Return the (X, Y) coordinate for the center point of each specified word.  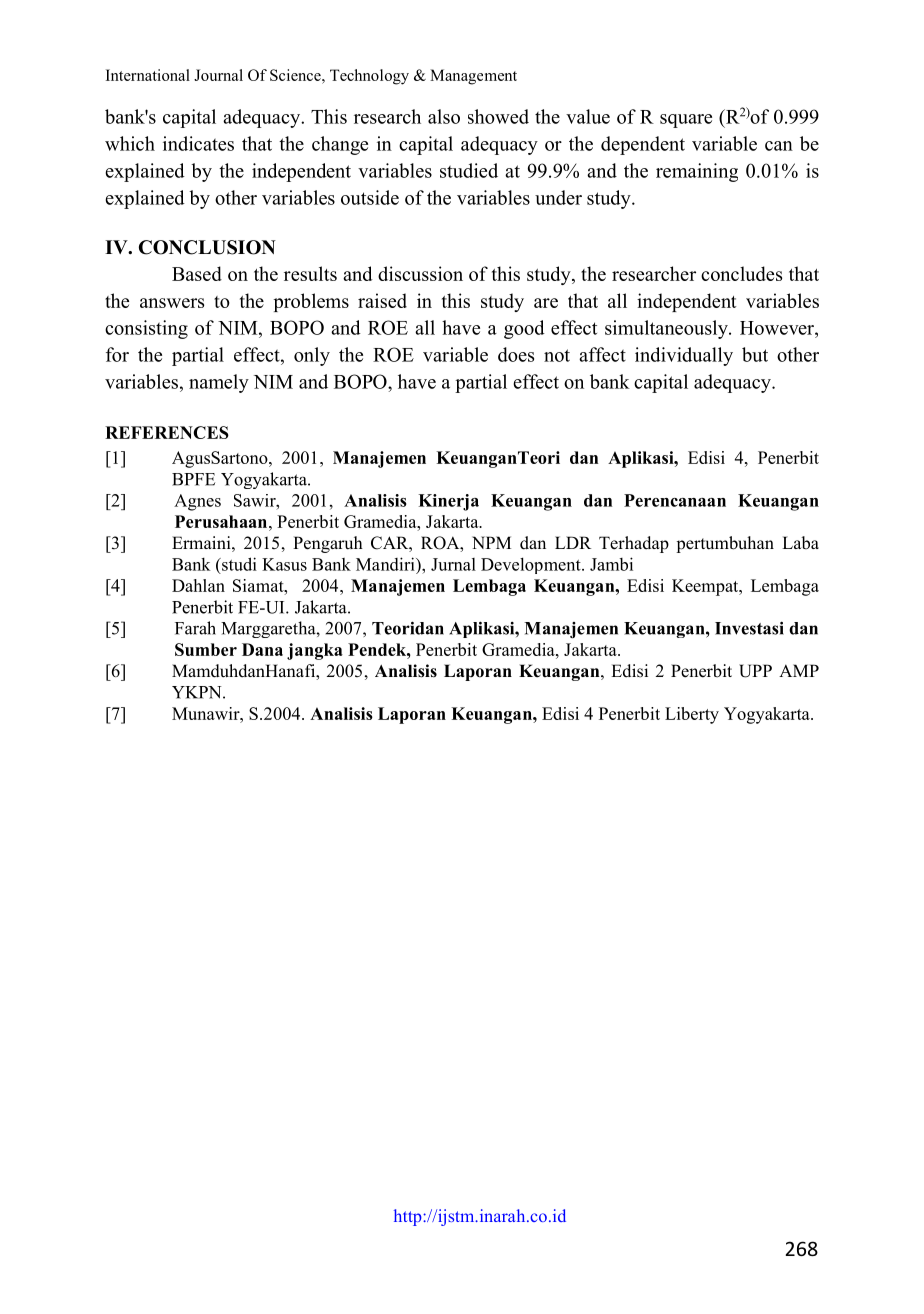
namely (219, 383)
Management (473, 77)
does (516, 354)
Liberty (692, 715)
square (686, 121)
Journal (218, 75)
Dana (262, 649)
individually (684, 356)
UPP (755, 671)
